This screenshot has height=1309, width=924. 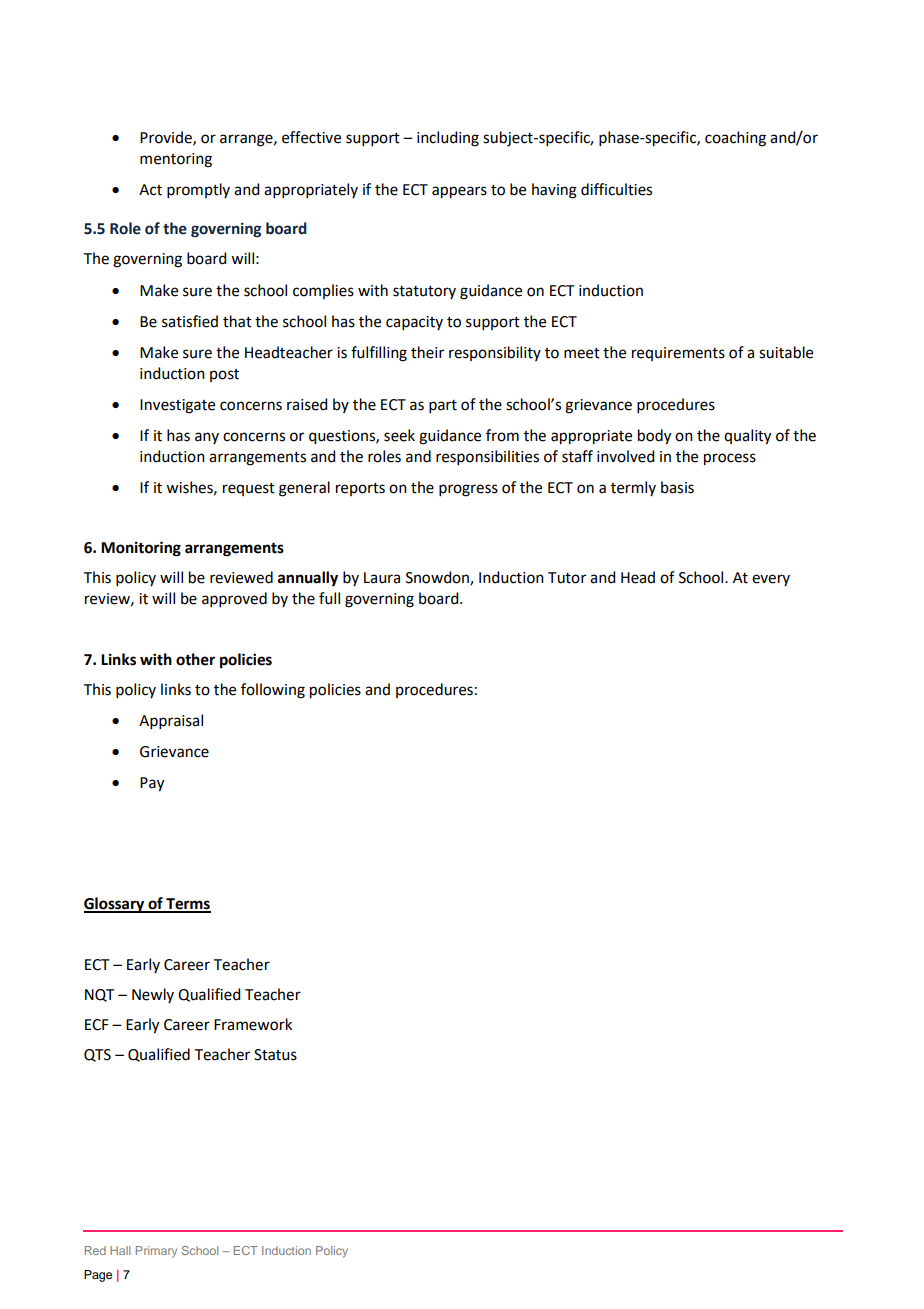 What do you see at coordinates (443, 406) in the screenshot?
I see `part` at bounding box center [443, 406].
